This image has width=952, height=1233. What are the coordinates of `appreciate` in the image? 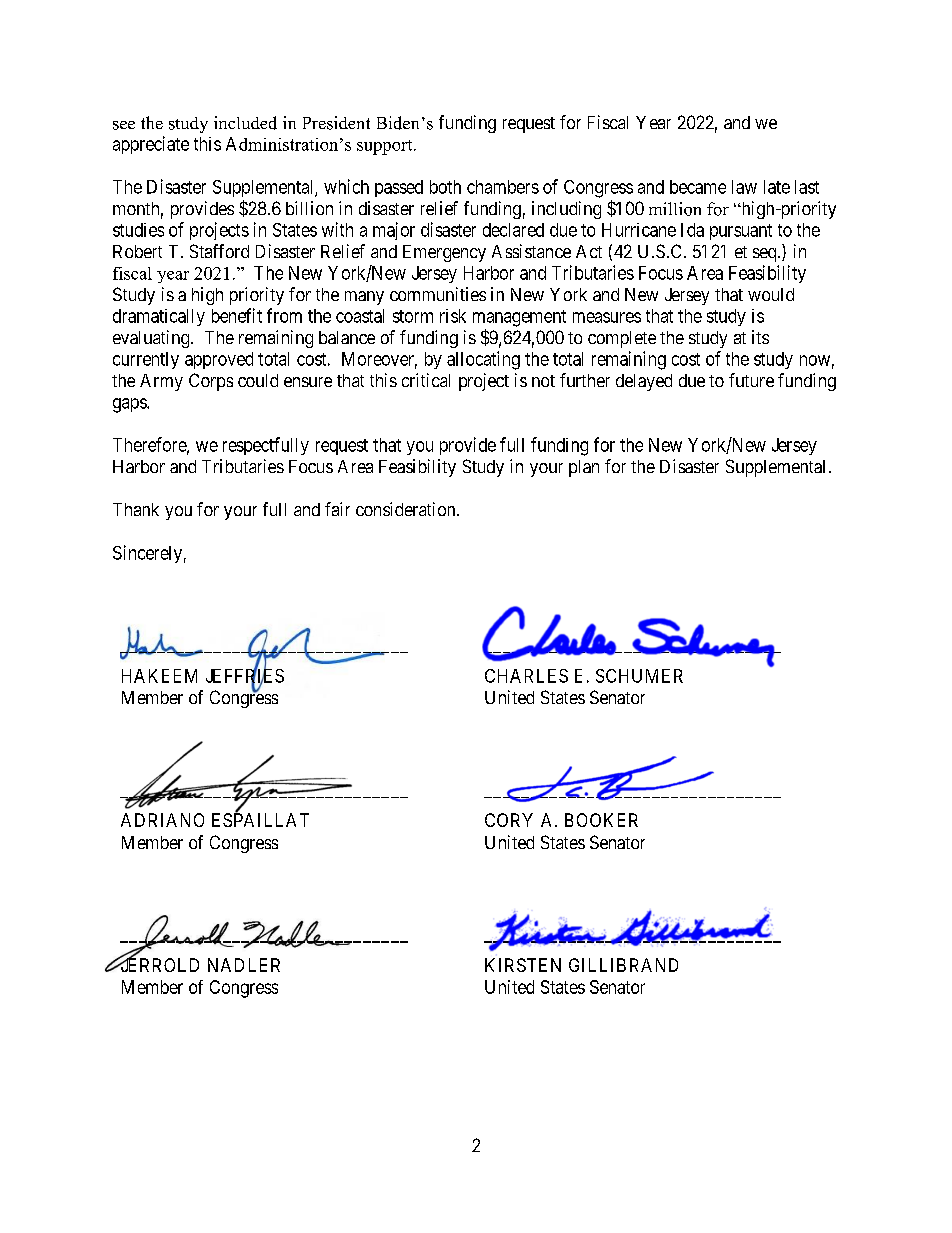 It's located at (151, 145).
